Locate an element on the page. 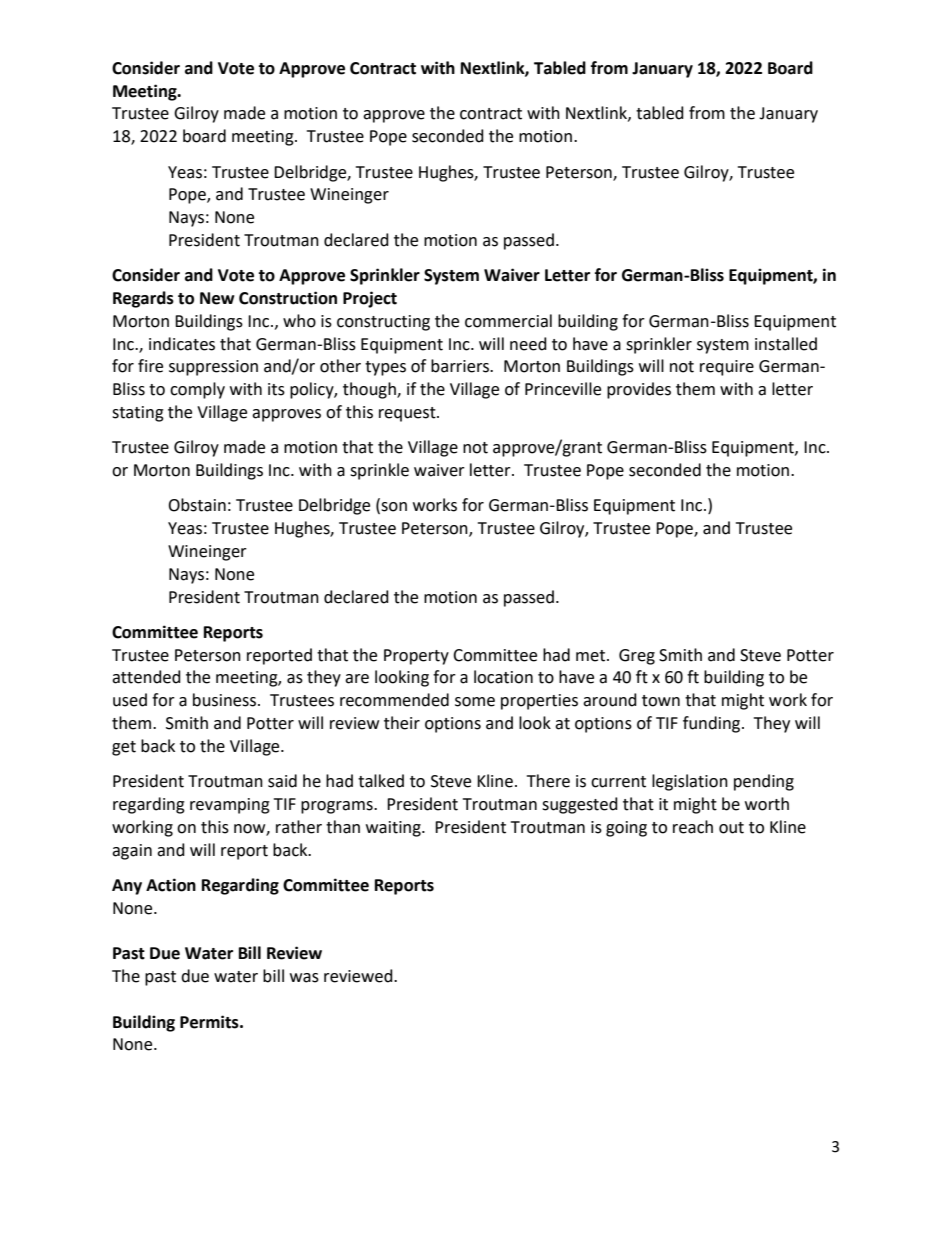  revamping is located at coordinates (230, 806).
